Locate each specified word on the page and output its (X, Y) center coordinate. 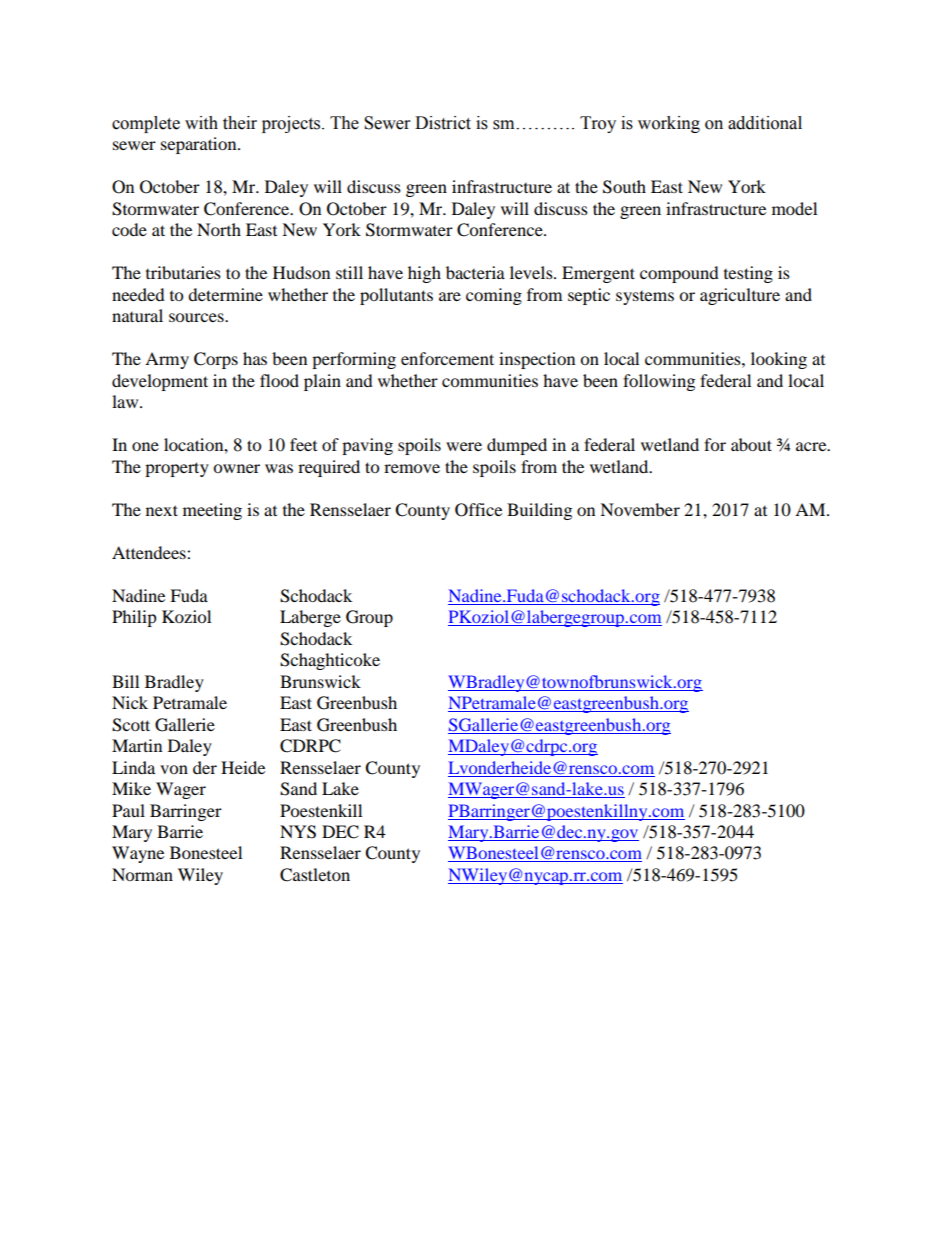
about (751, 444)
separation (200, 145)
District (443, 123)
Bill (125, 681)
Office (478, 510)
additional (765, 123)
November (640, 509)
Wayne (138, 854)
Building (539, 511)
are (450, 296)
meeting (212, 511)
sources (197, 317)
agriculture (740, 296)
